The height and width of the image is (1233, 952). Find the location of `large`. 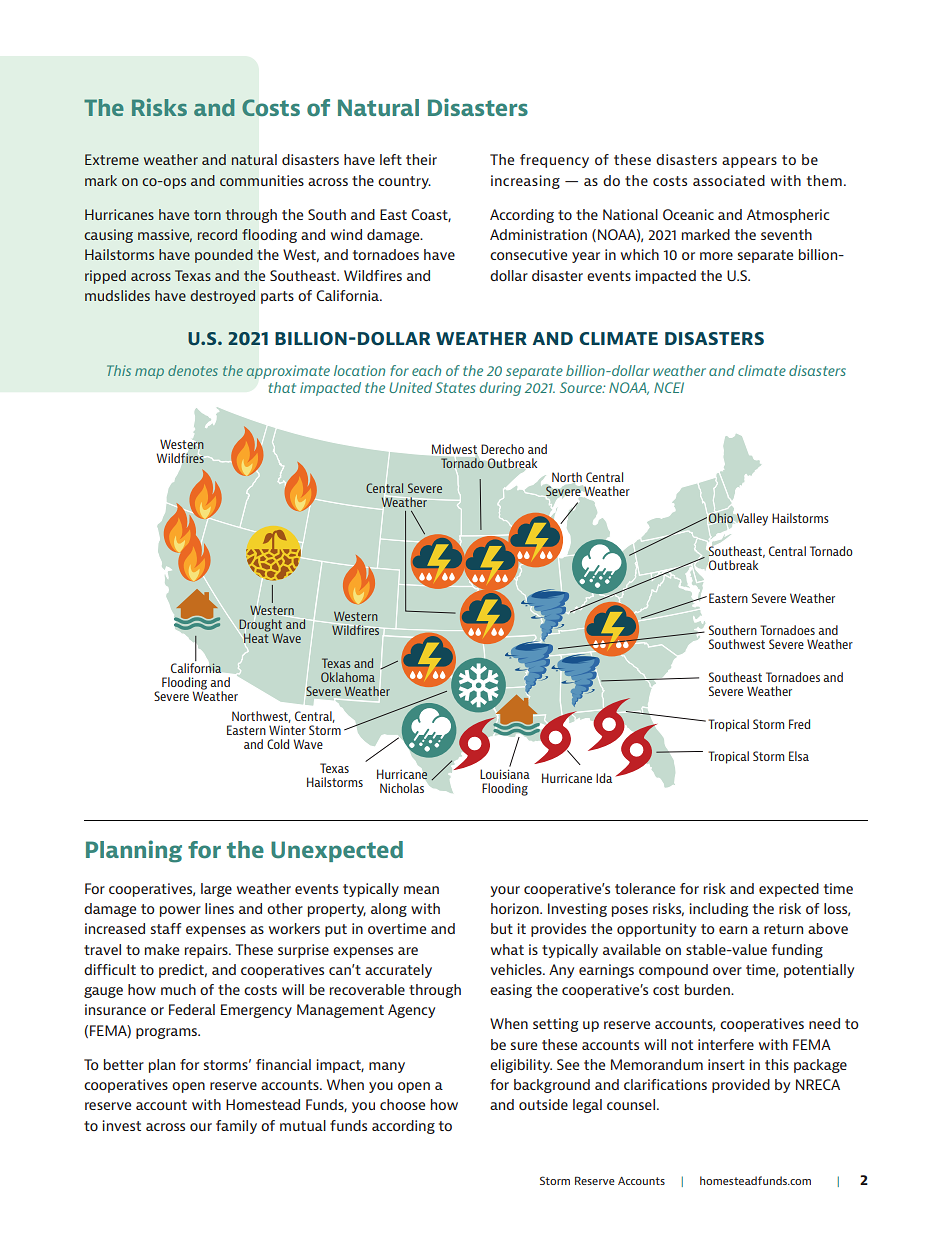

large is located at coordinates (216, 890).
